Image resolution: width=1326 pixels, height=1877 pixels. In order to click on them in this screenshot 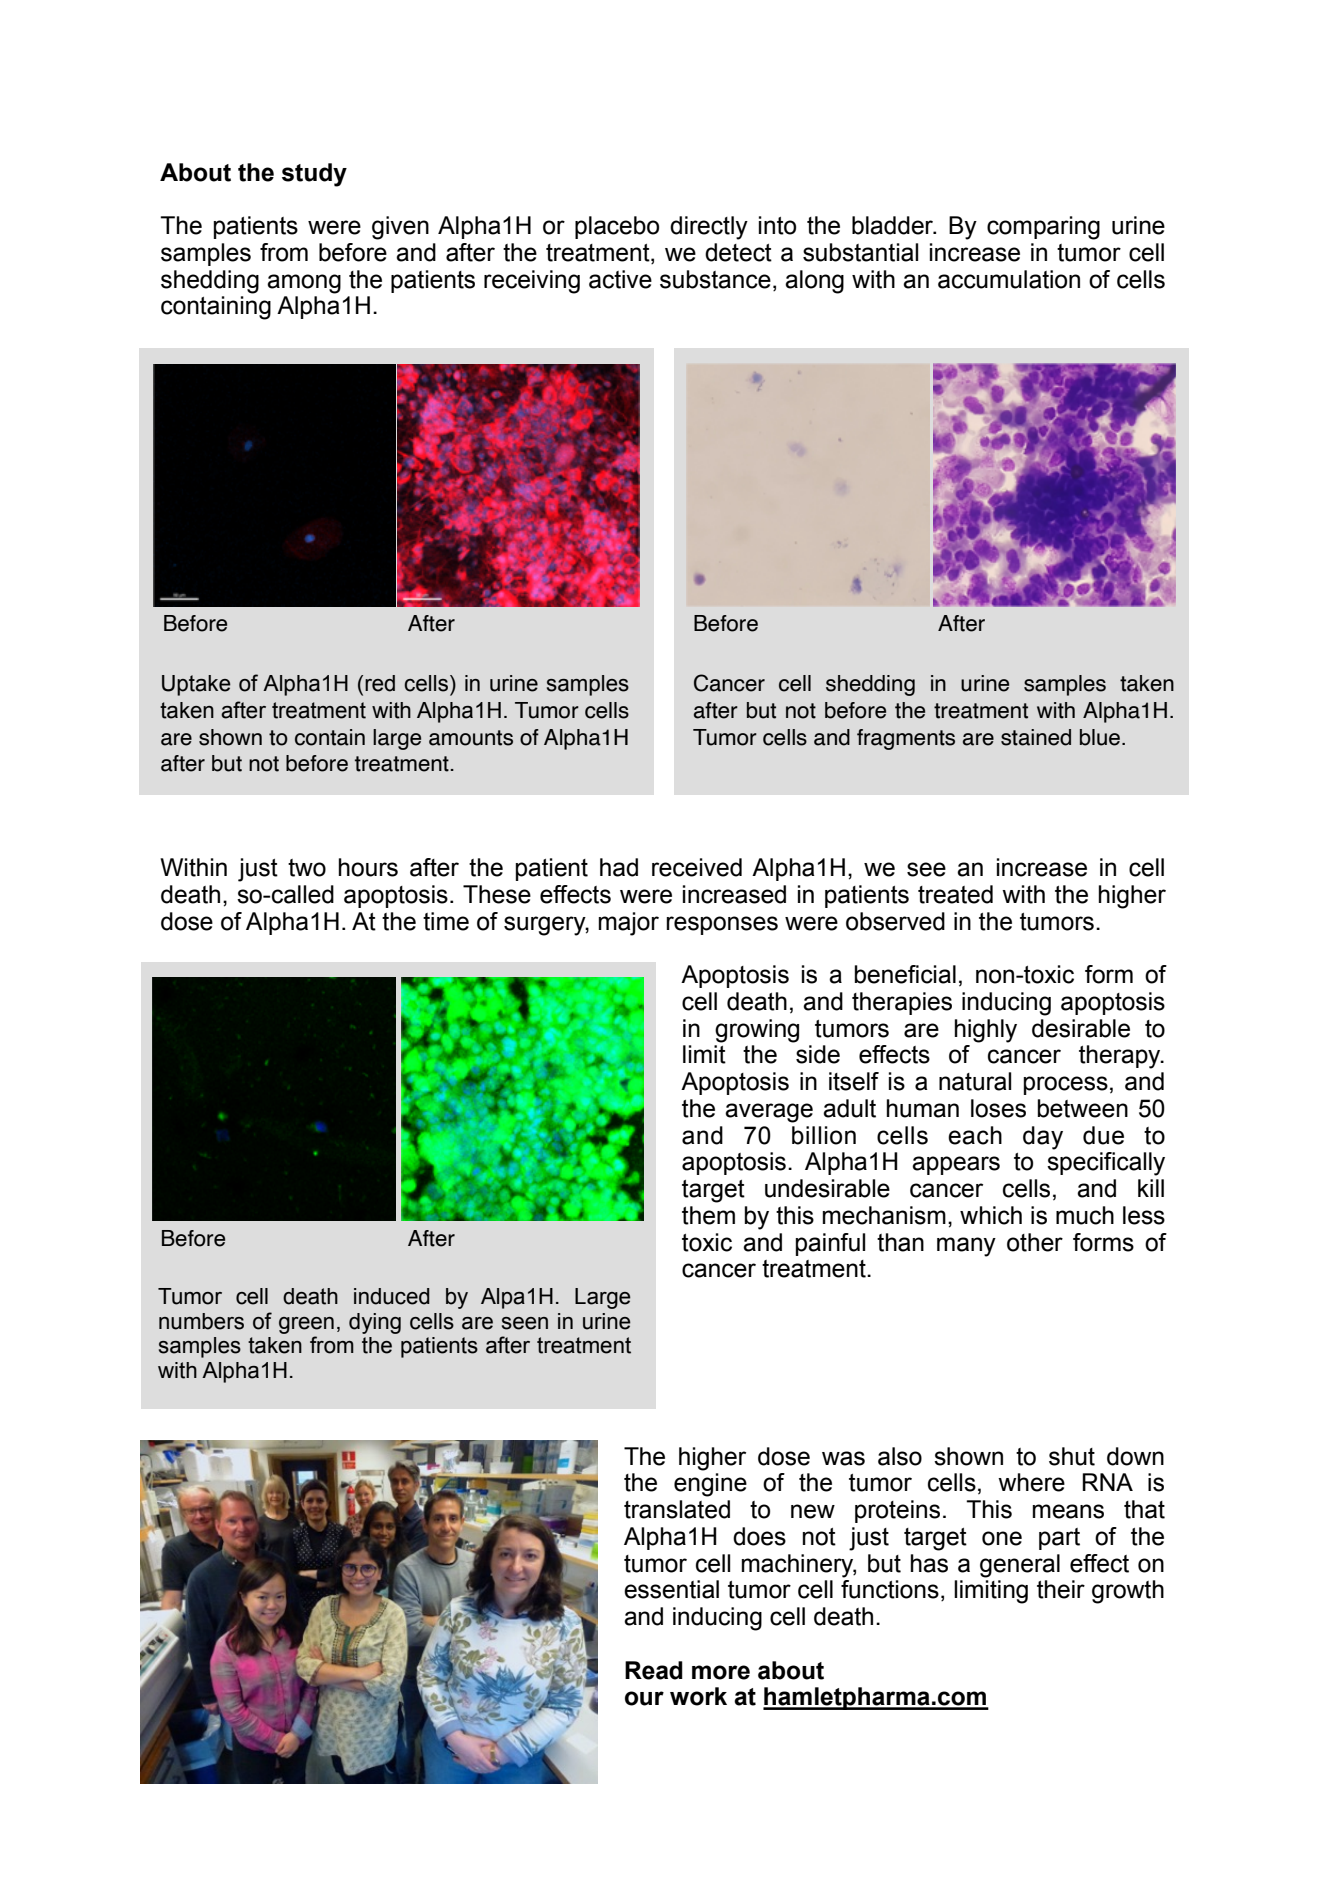, I will do `click(708, 1215)`.
